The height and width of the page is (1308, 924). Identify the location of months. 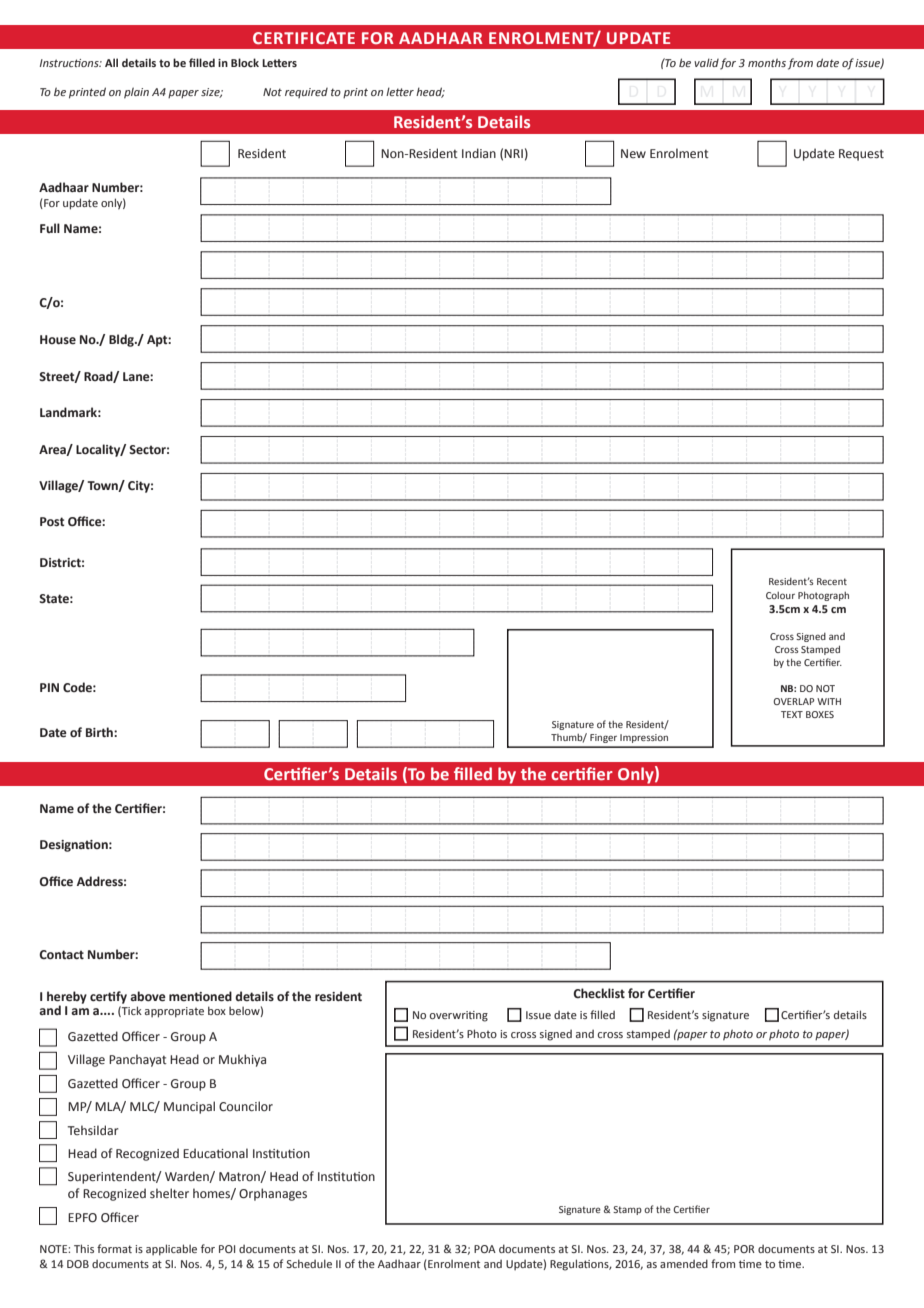
(767, 62).
